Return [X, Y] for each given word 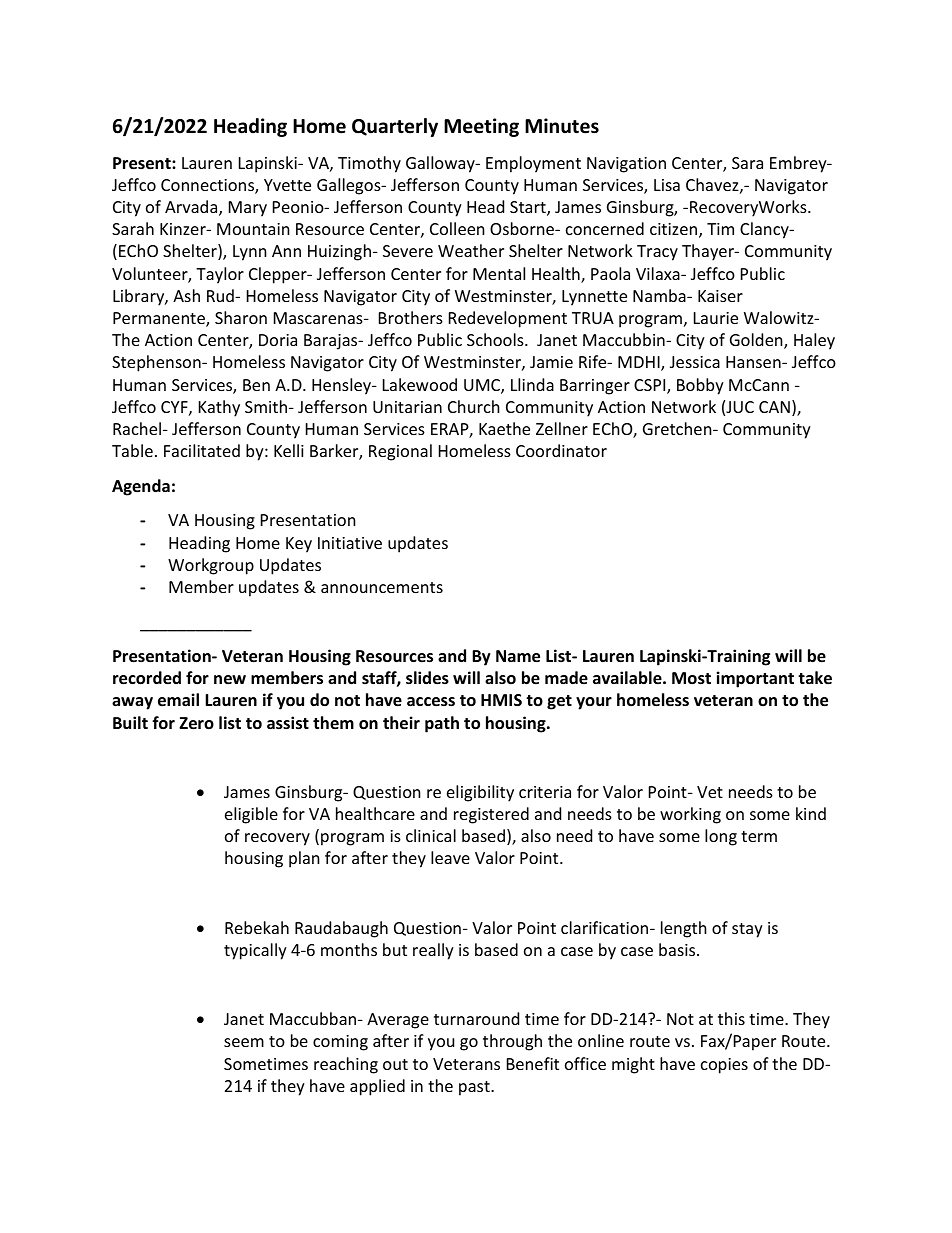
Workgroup [211, 566]
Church [474, 406]
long [721, 837]
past [475, 1088]
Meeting [481, 127]
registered [491, 815]
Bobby [700, 386]
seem [244, 1042]
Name [518, 656]
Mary [248, 209]
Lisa [667, 185]
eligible [251, 815]
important [755, 679]
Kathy [219, 408]
